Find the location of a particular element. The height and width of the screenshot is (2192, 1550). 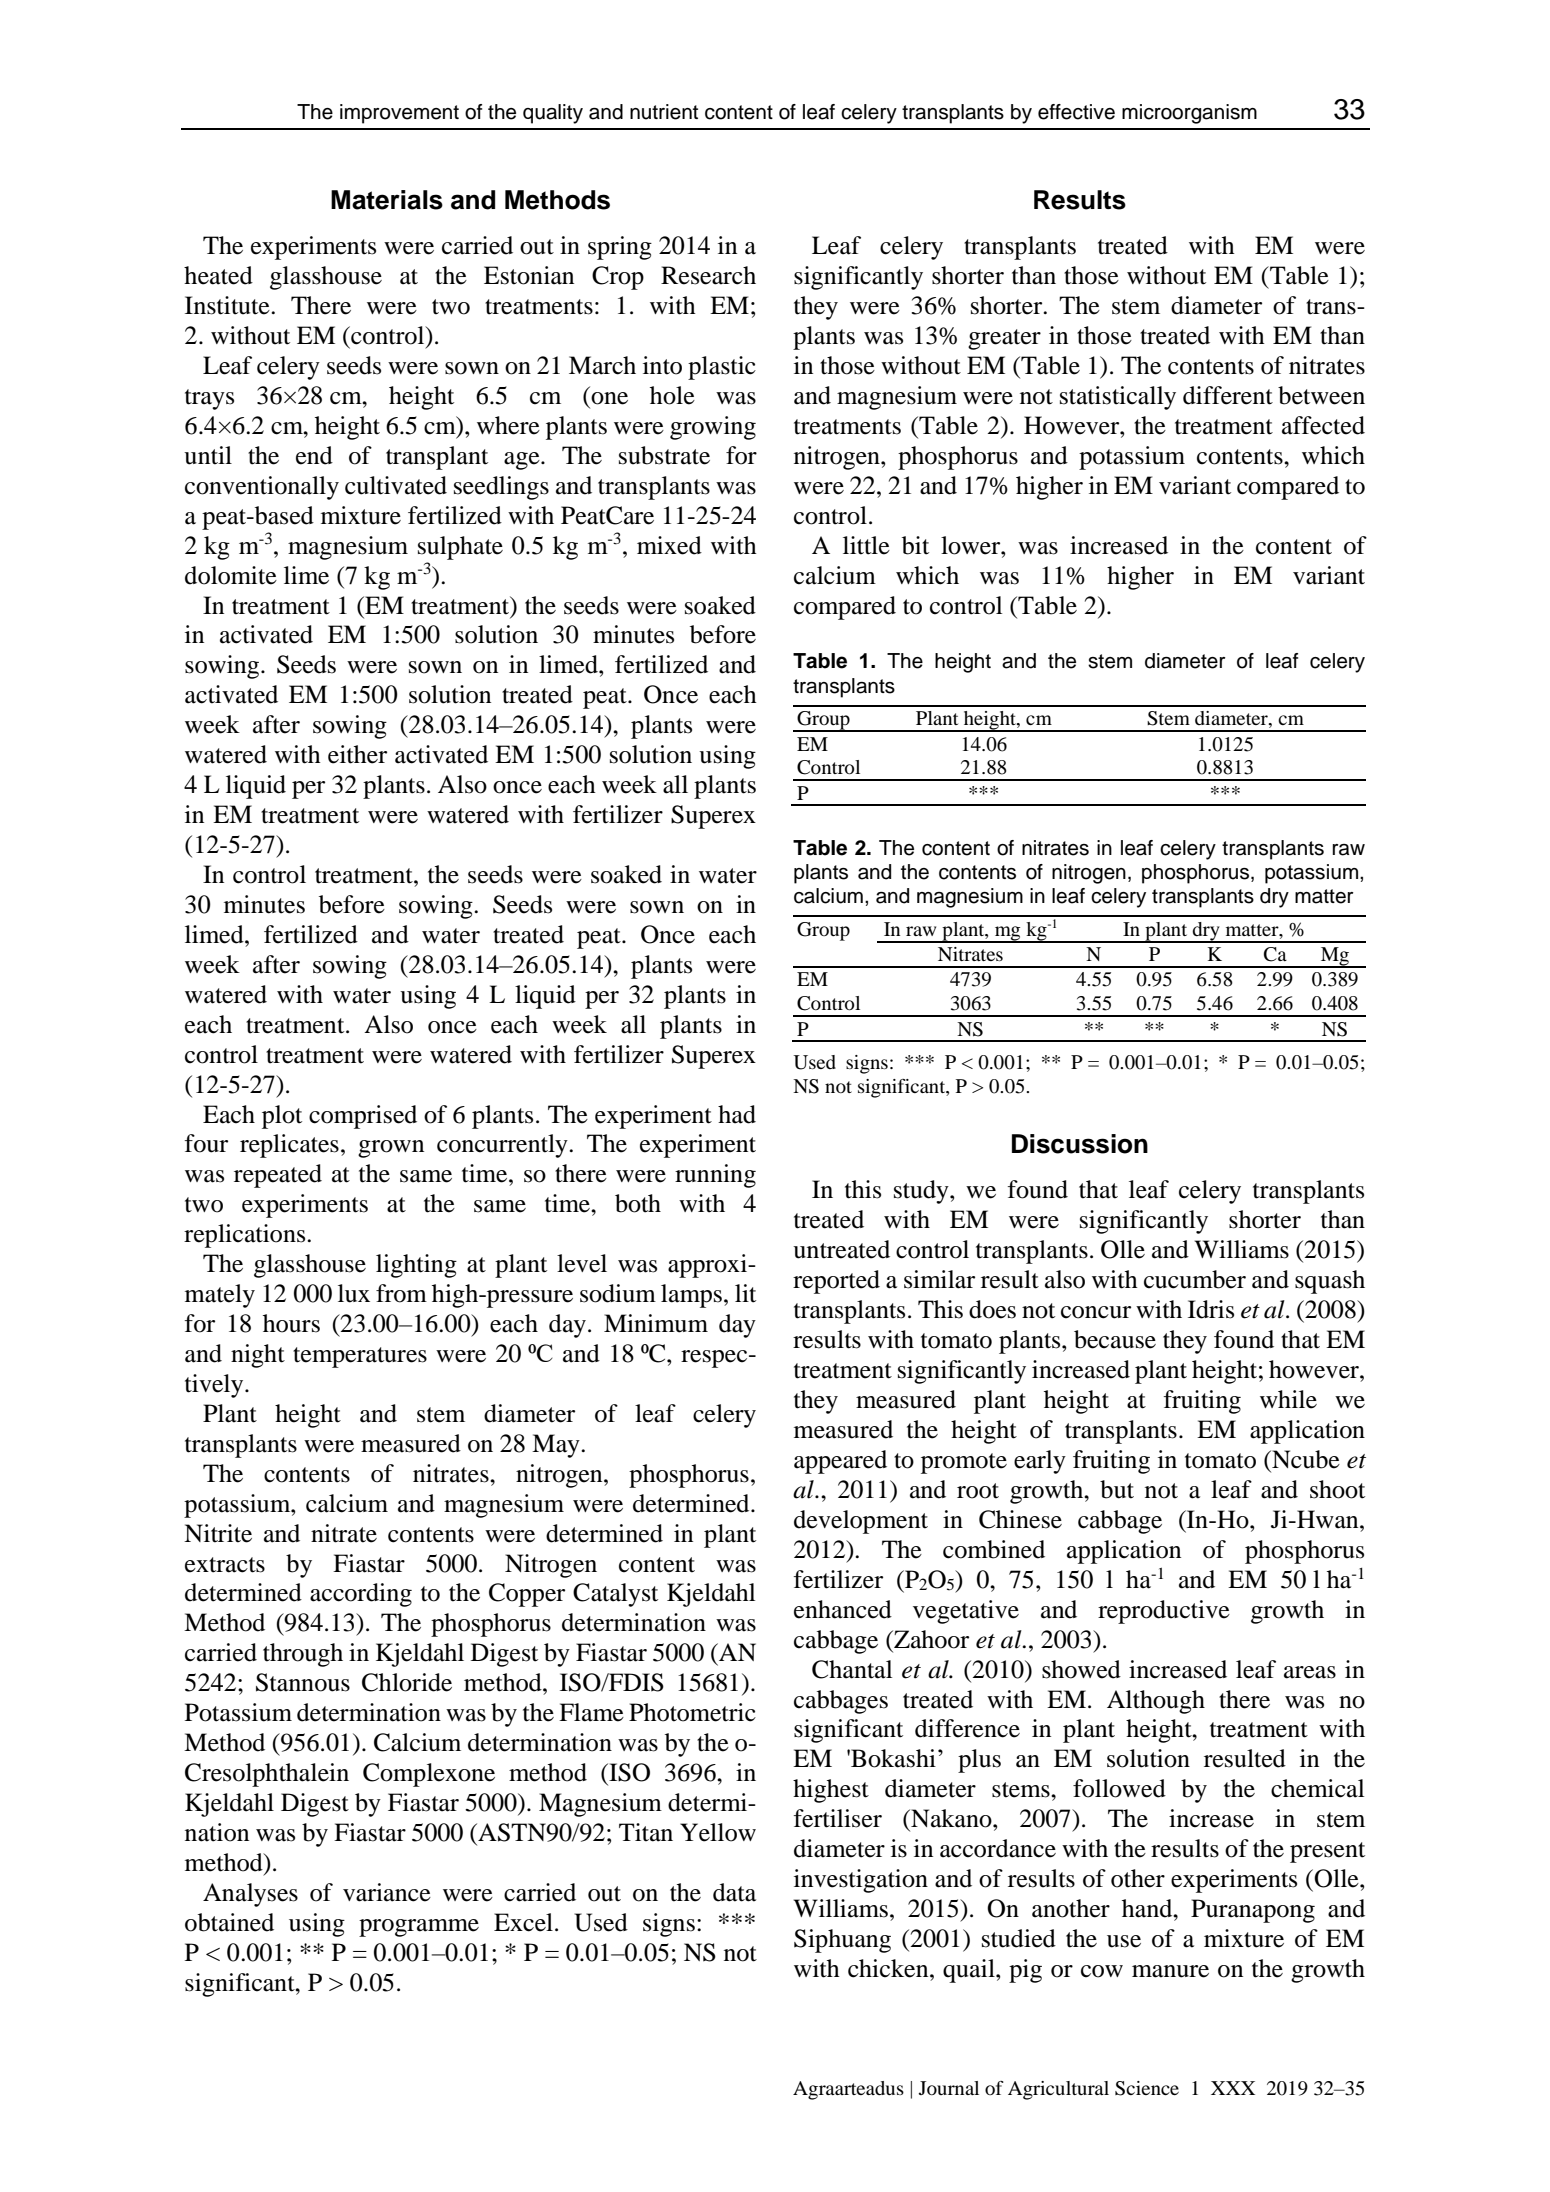

microorganism is located at coordinates (1189, 114).
